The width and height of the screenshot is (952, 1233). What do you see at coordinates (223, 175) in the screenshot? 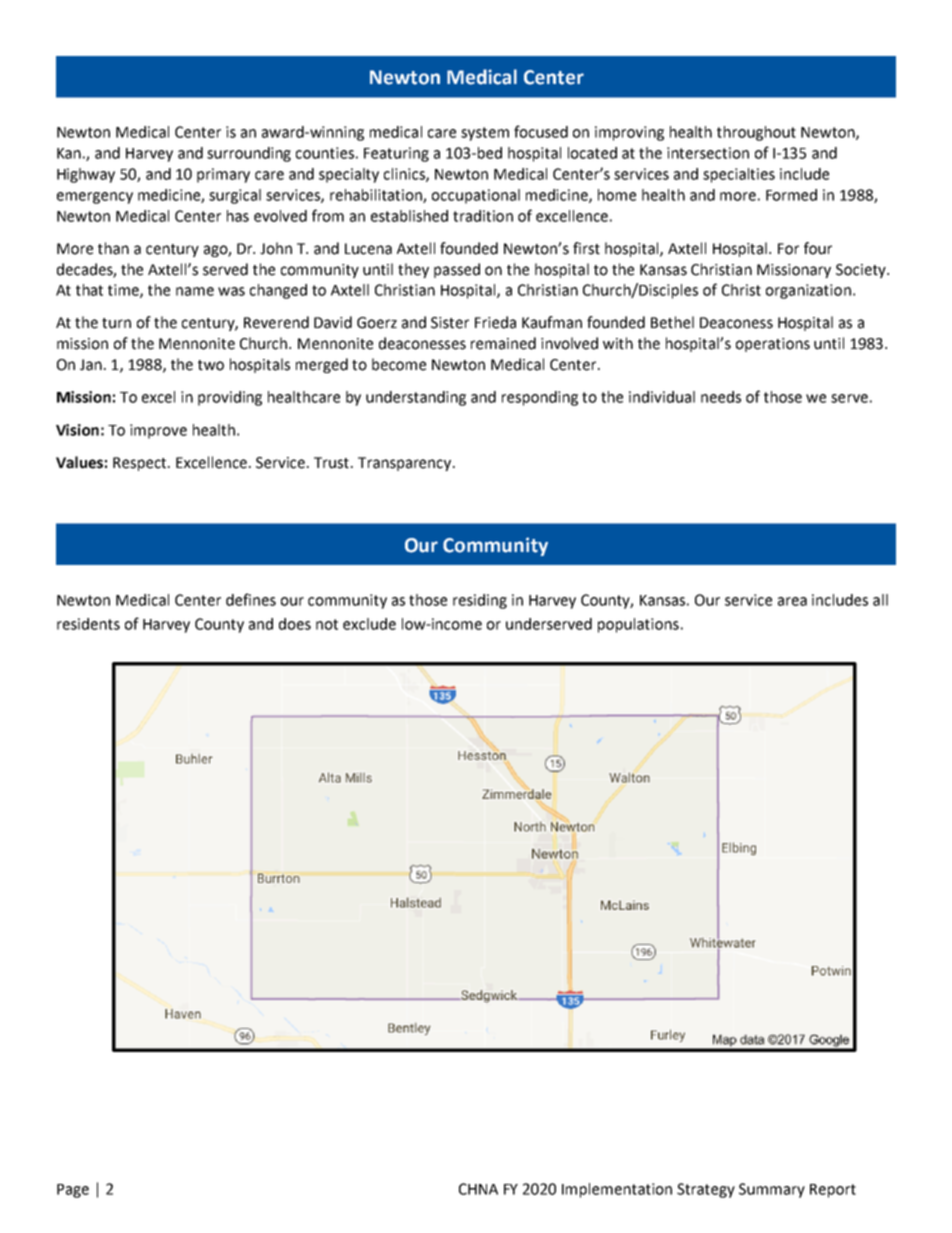
I see `primary` at bounding box center [223, 175].
